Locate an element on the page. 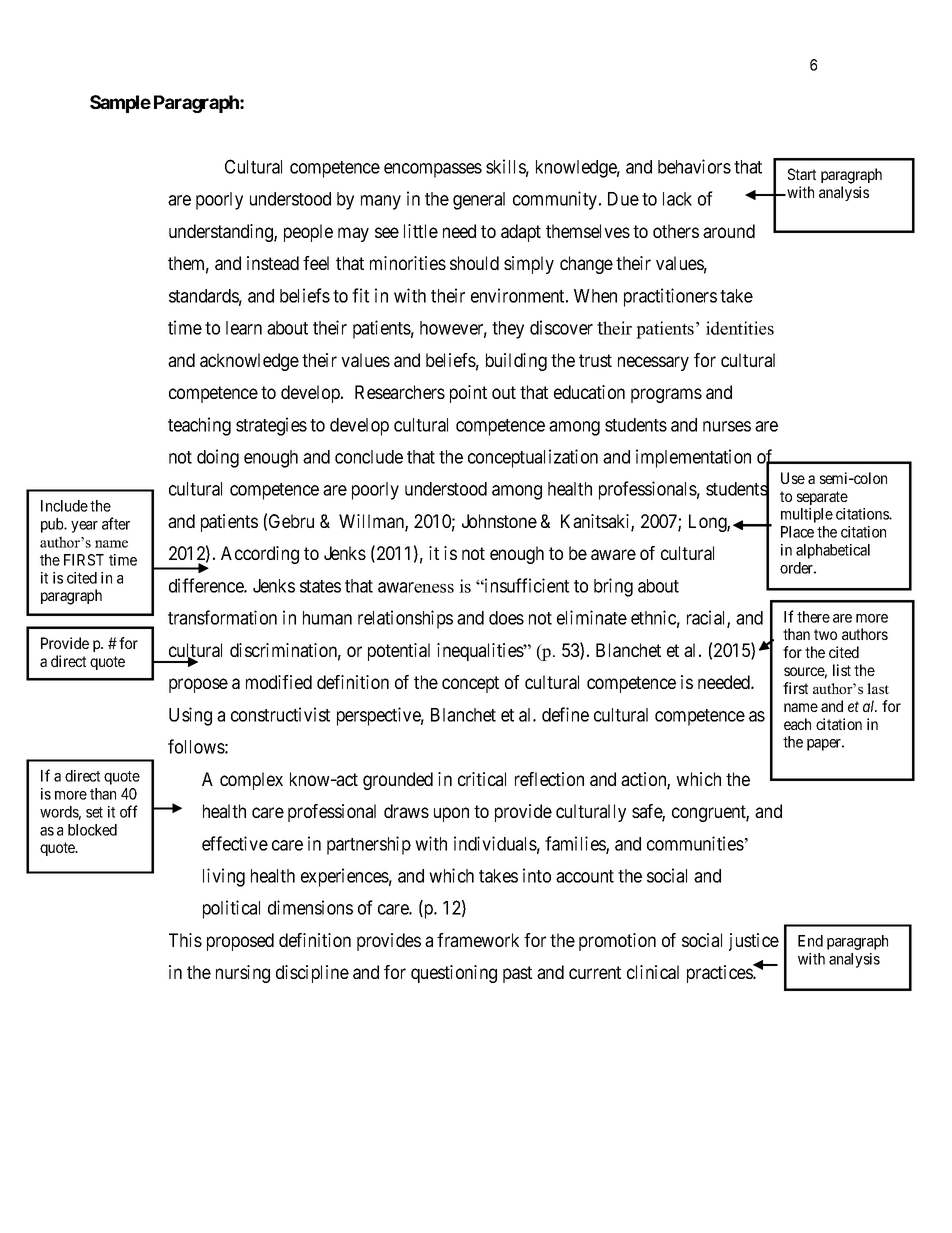 This document has width=952, height=1233. framework is located at coordinates (478, 940).
